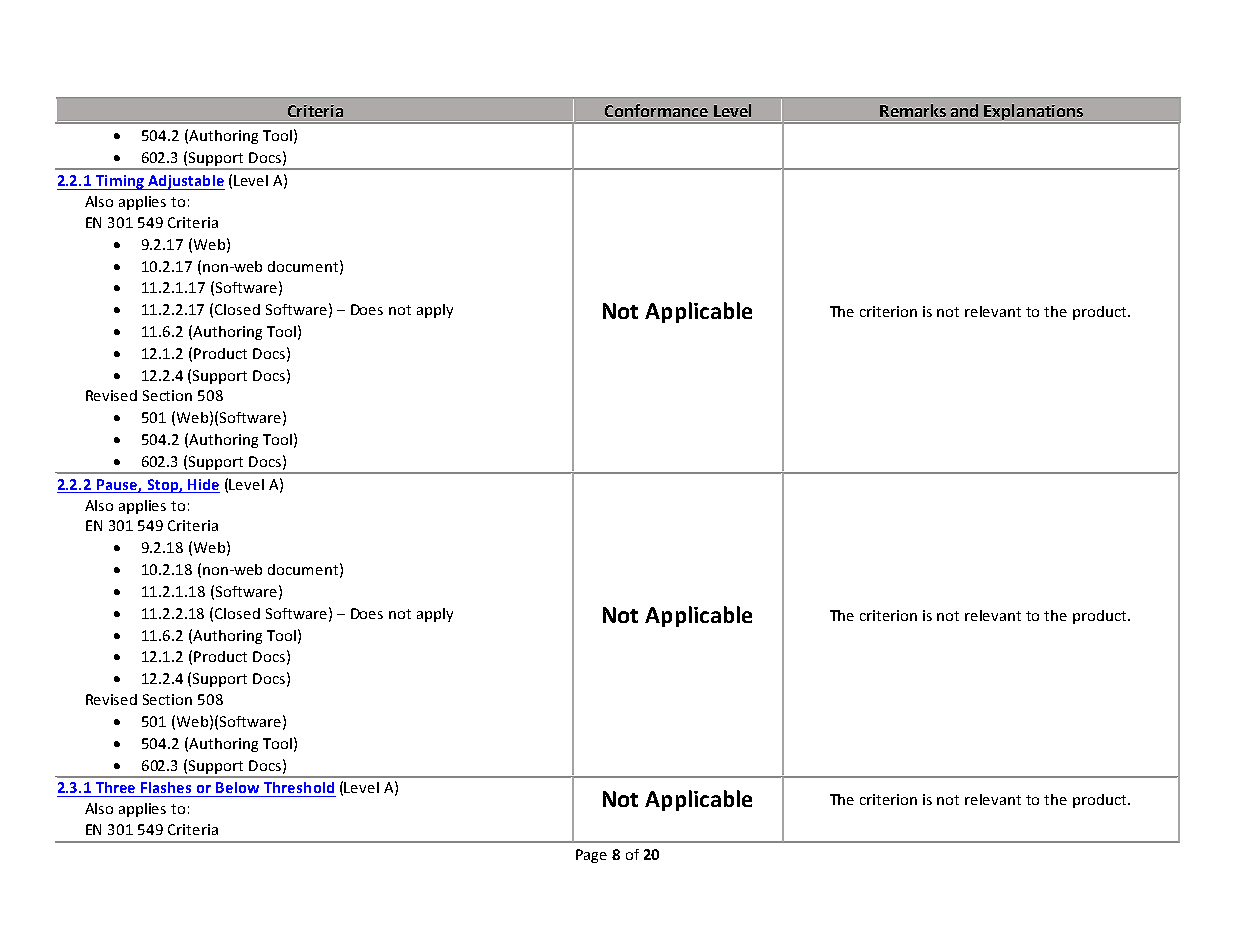  Describe the element at coordinates (203, 484) in the screenshot. I see `Hide` at that location.
